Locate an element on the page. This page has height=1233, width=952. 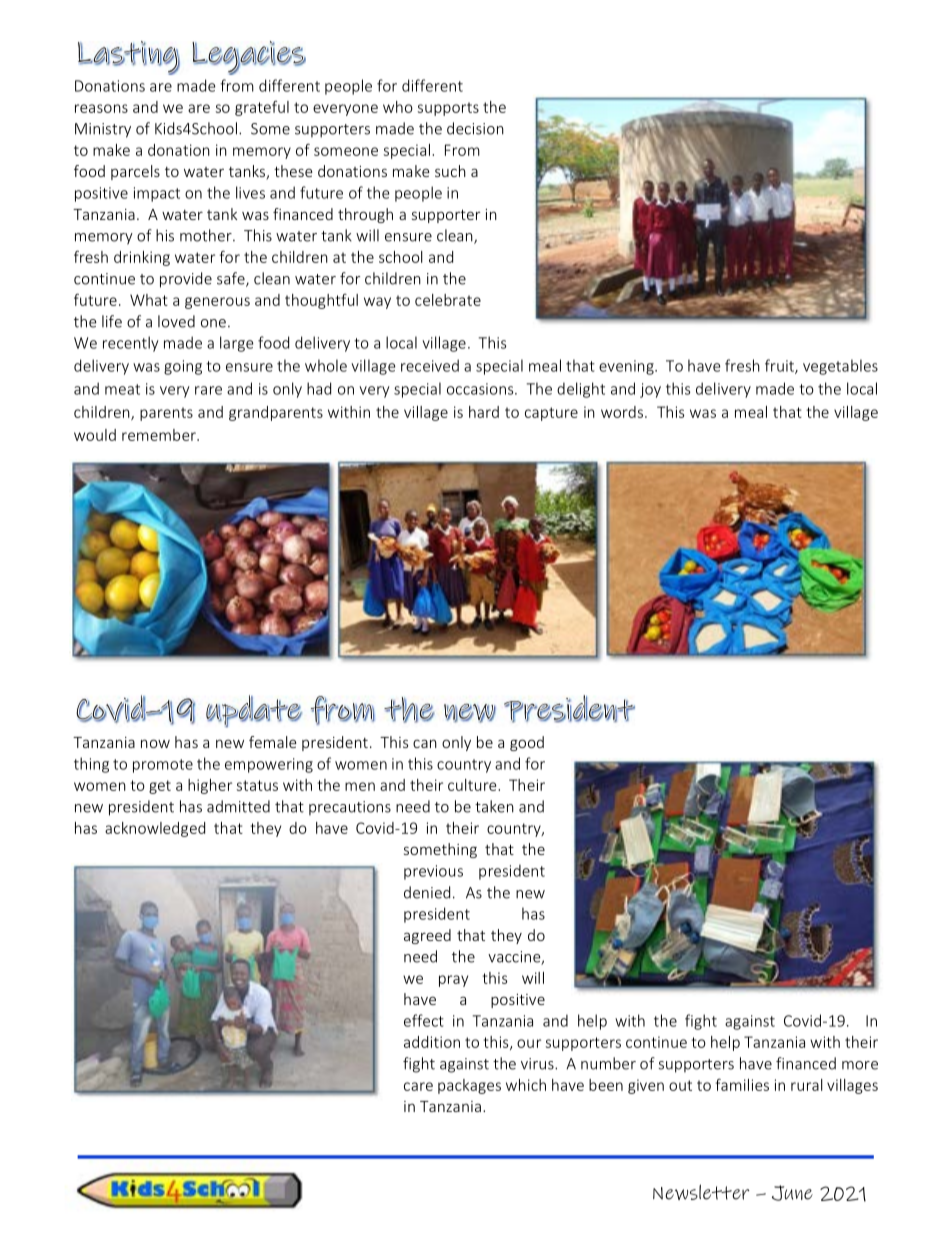
care is located at coordinates (418, 1086).
